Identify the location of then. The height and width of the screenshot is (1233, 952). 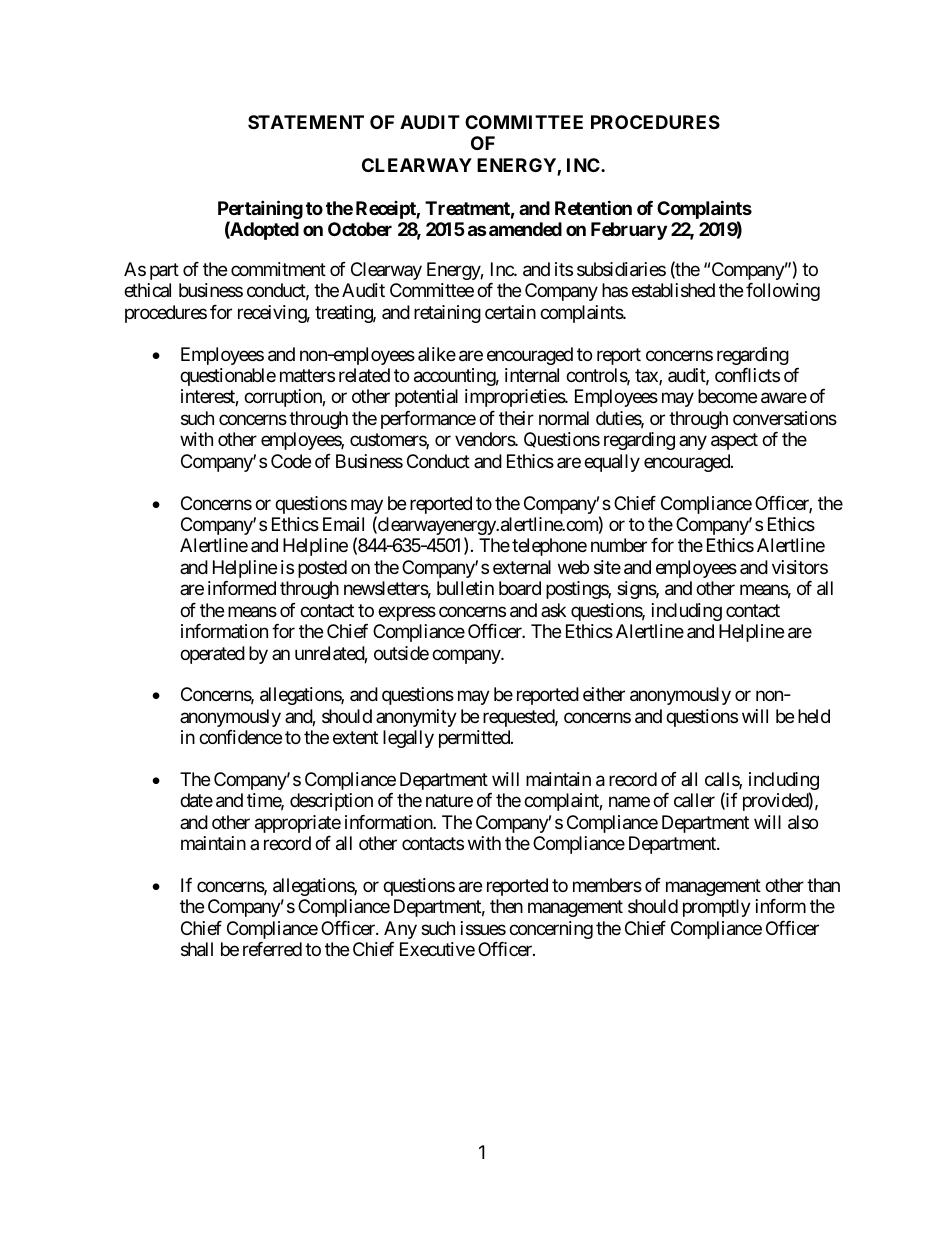
(506, 906).
